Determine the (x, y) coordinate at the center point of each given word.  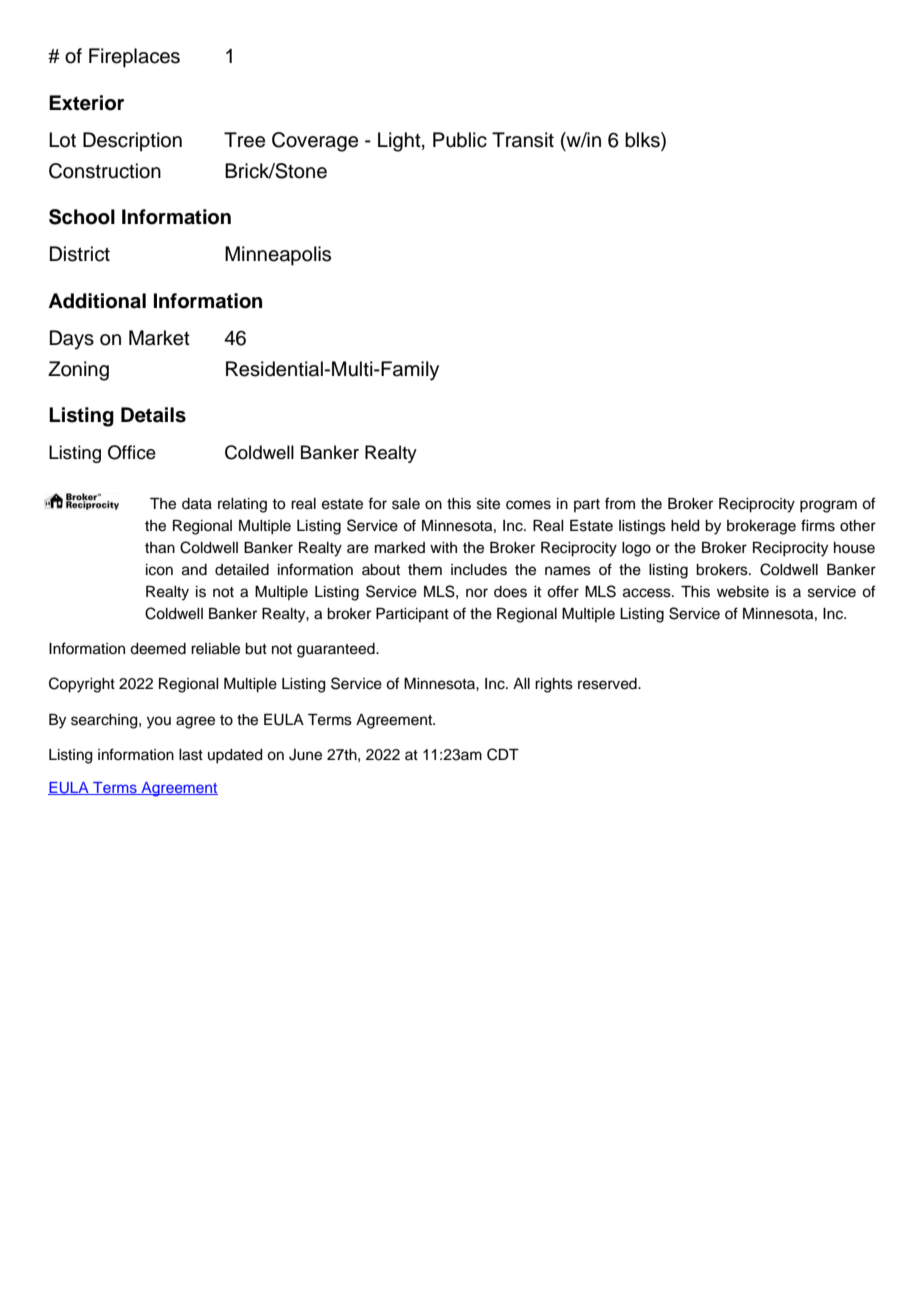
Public (460, 140)
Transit (523, 140)
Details (153, 415)
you (159, 722)
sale (406, 504)
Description (132, 141)
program (828, 506)
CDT (503, 754)
